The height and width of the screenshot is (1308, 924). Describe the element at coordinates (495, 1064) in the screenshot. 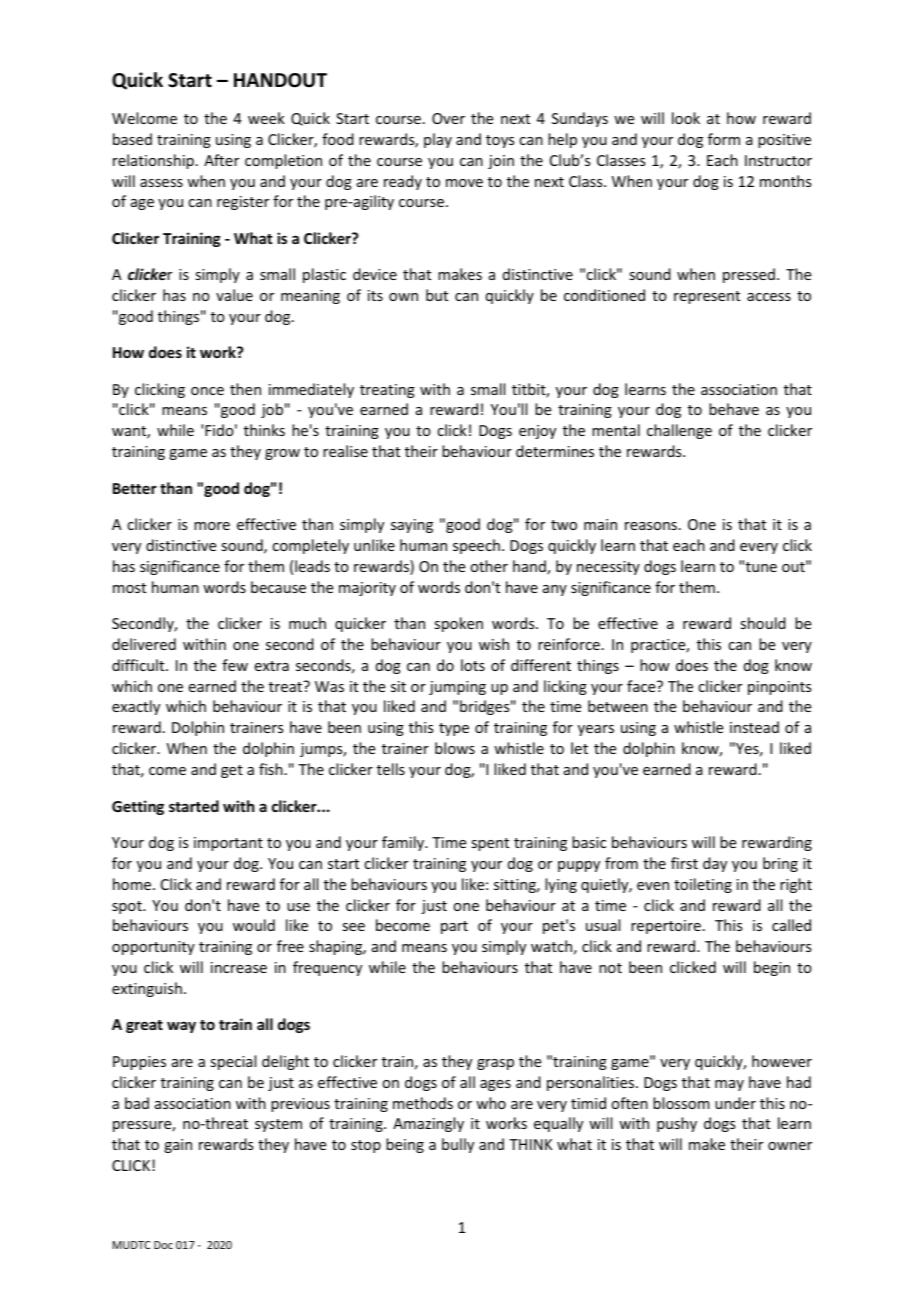

I see `grasp` at that location.
